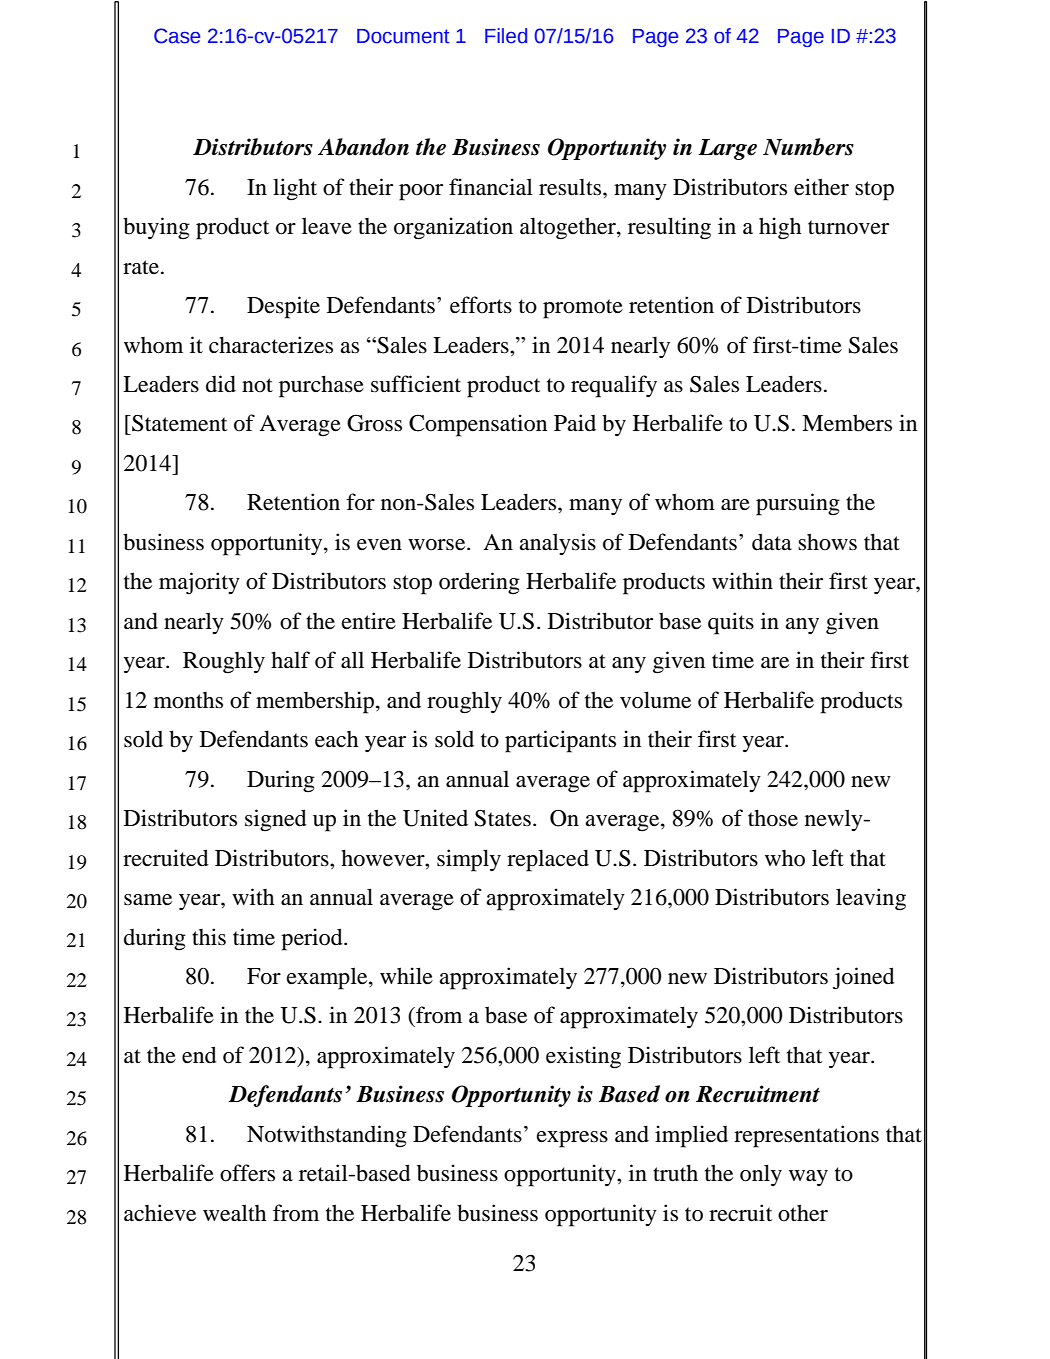 The image size is (1050, 1359). I want to click on this, so click(209, 936).
